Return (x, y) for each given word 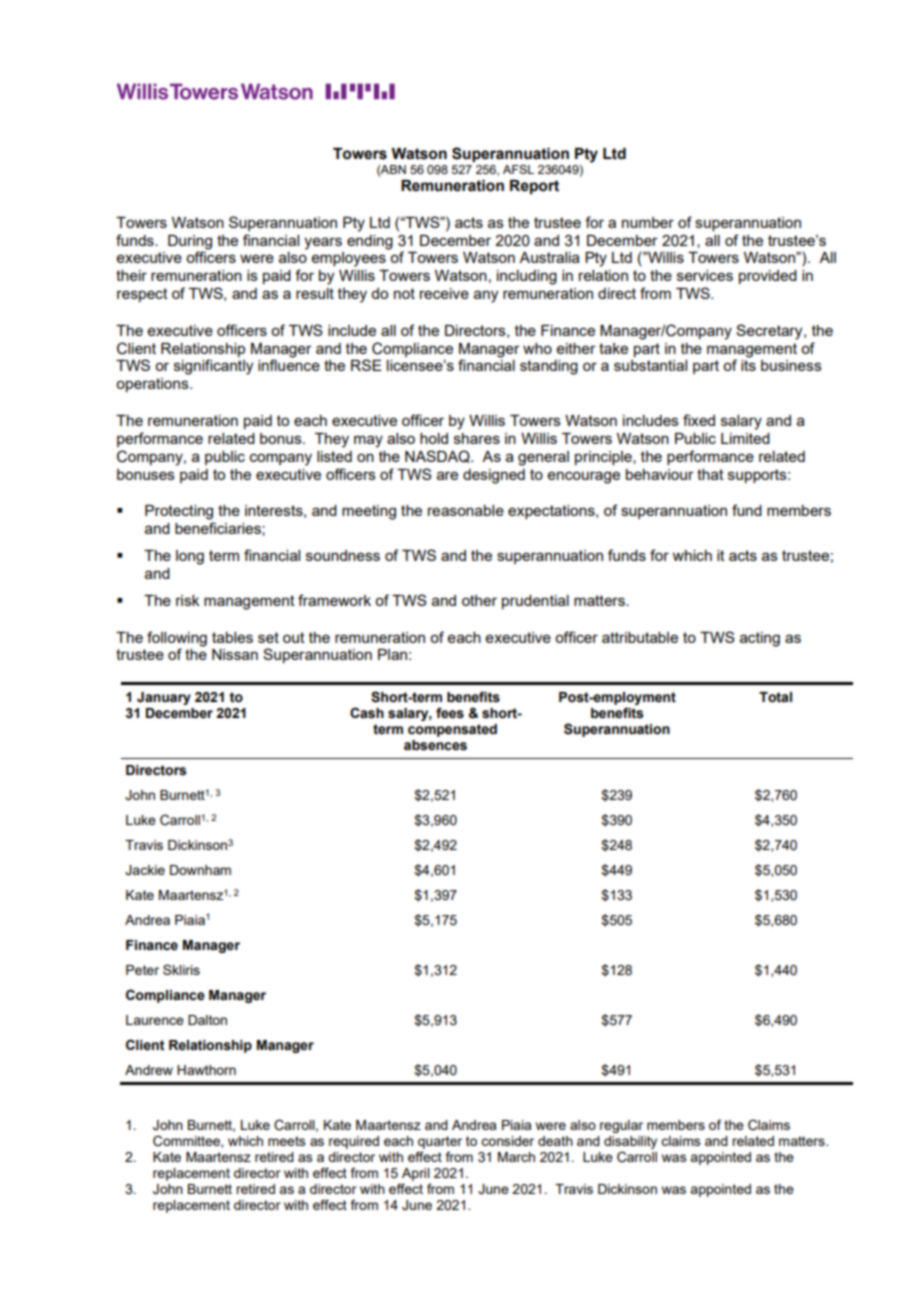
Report (534, 187)
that (710, 474)
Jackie (145, 870)
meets (287, 1141)
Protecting (179, 512)
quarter (440, 1142)
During (190, 242)
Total (775, 697)
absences (435, 745)
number (648, 222)
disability (630, 1144)
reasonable (466, 510)
